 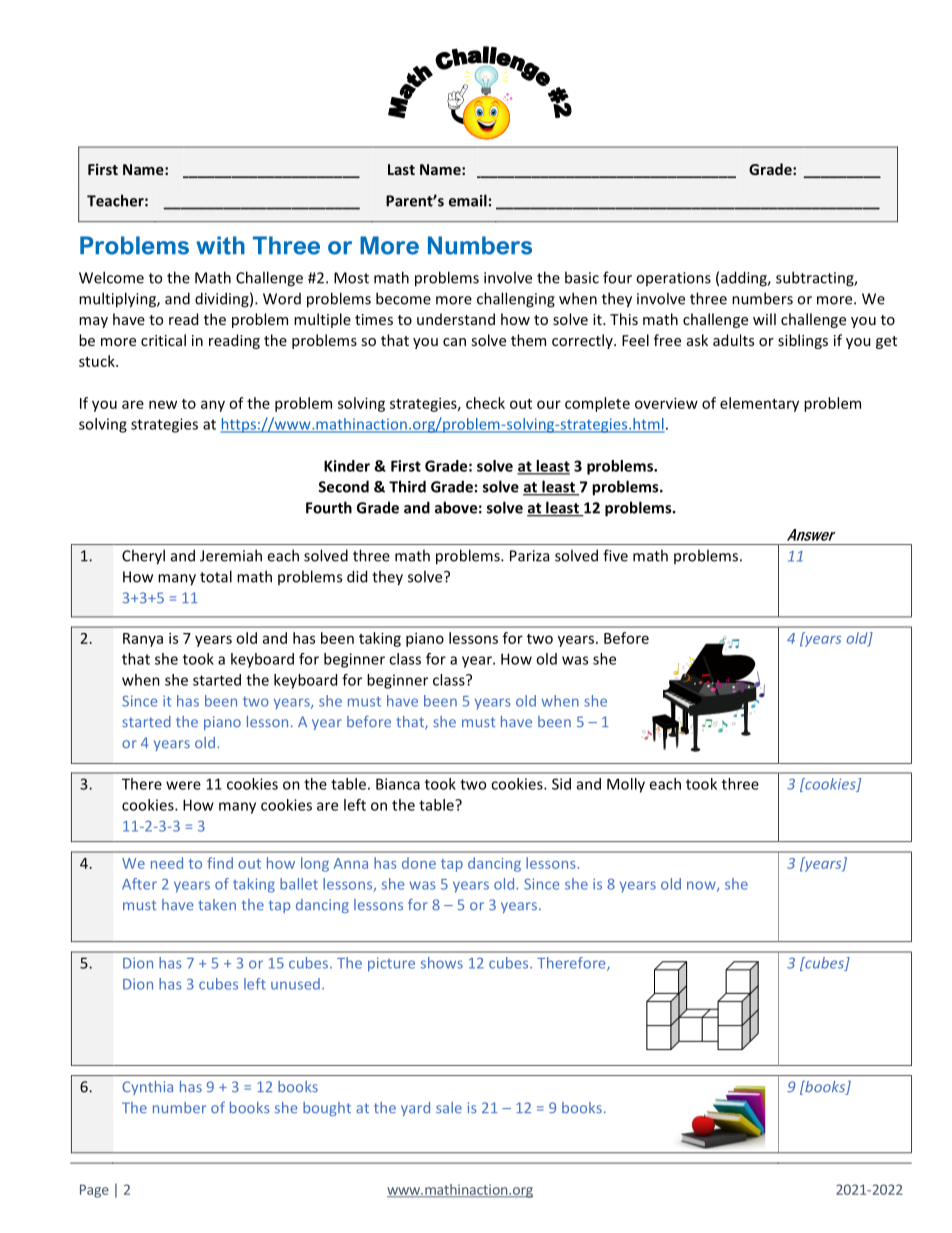 I want to click on Molly, so click(x=626, y=785).
